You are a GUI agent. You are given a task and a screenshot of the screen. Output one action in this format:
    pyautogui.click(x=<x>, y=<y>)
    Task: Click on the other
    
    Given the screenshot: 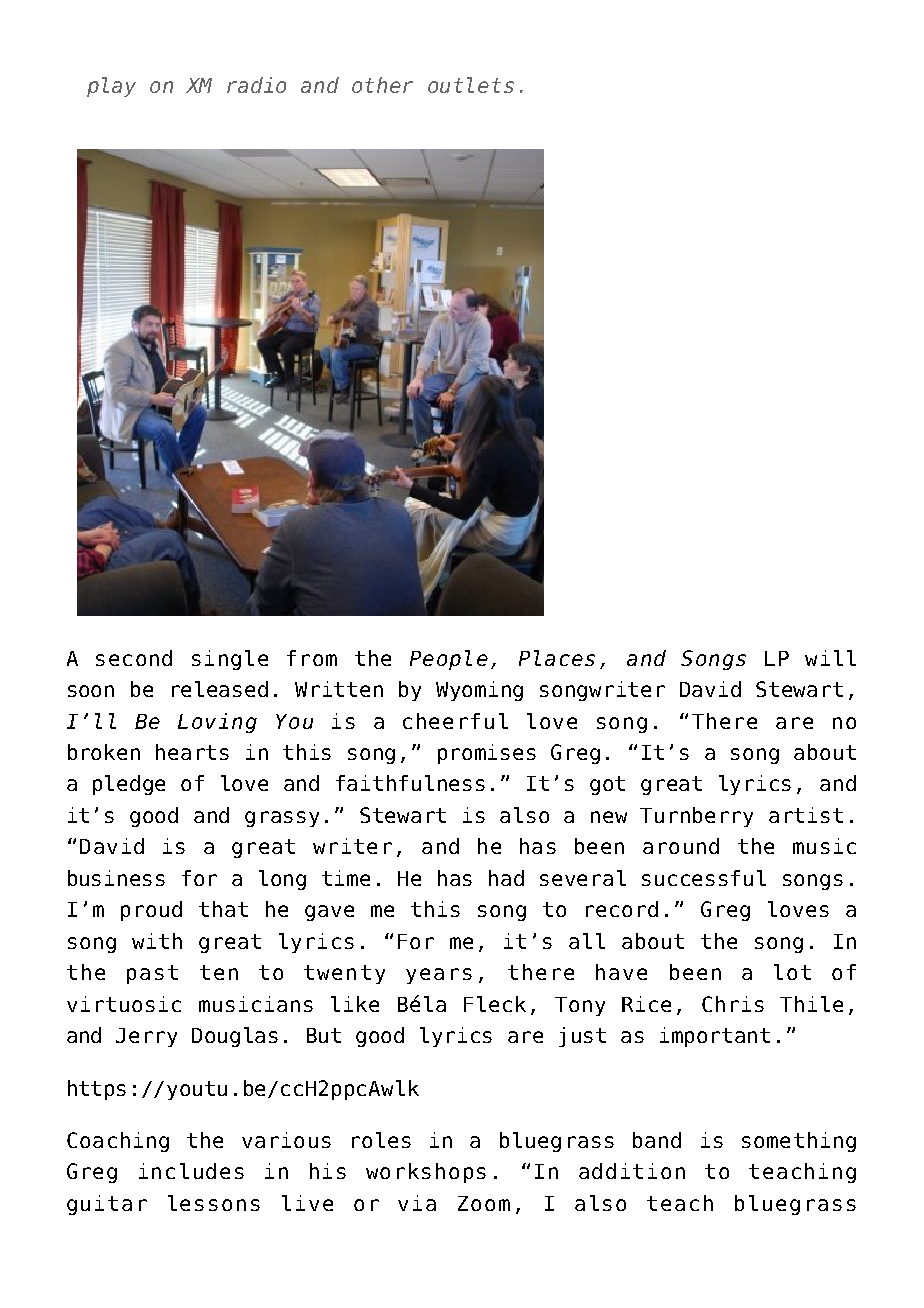 What is the action you would take?
    pyautogui.click(x=382, y=85)
